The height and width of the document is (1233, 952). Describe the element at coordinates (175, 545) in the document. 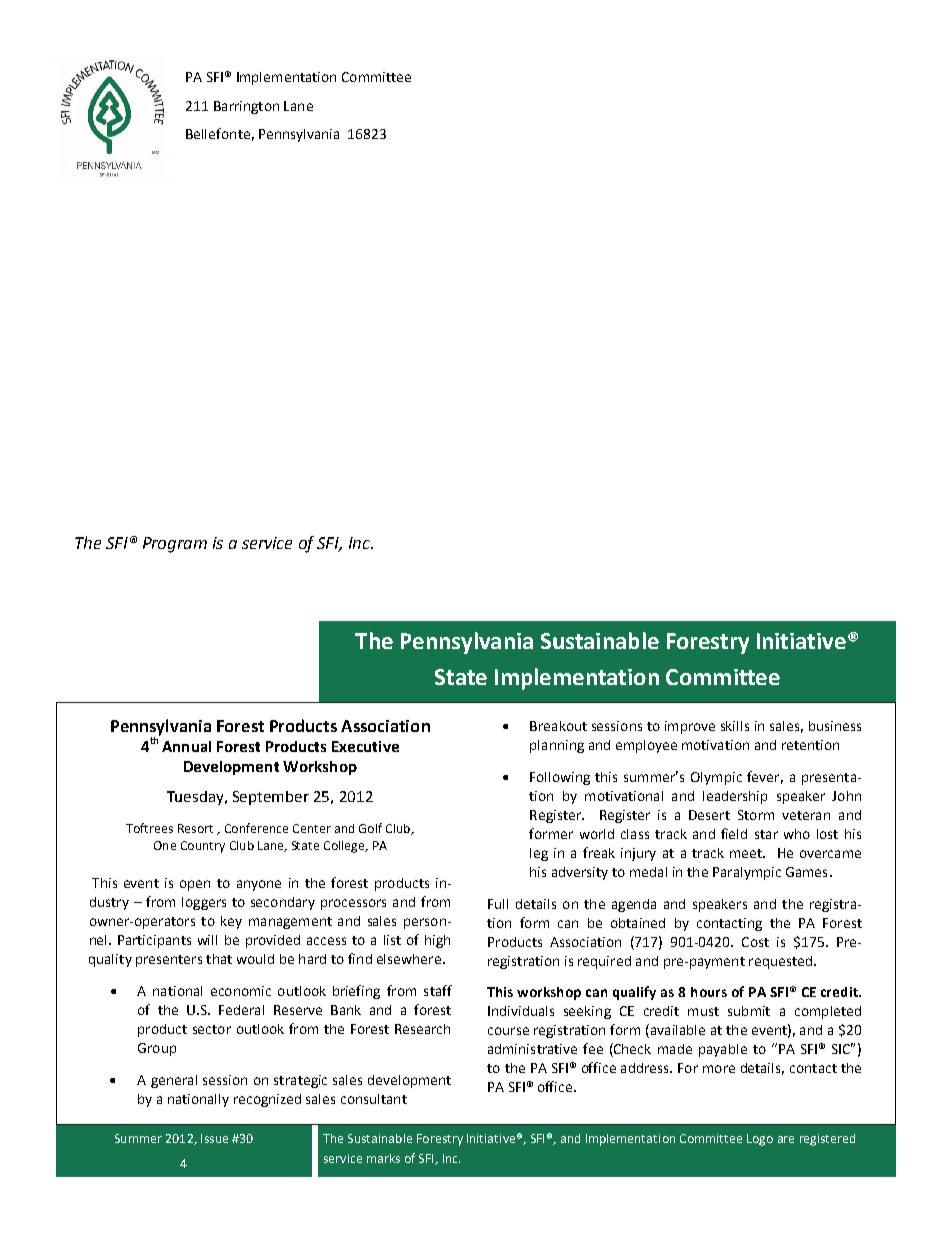

I see `Program` at that location.
